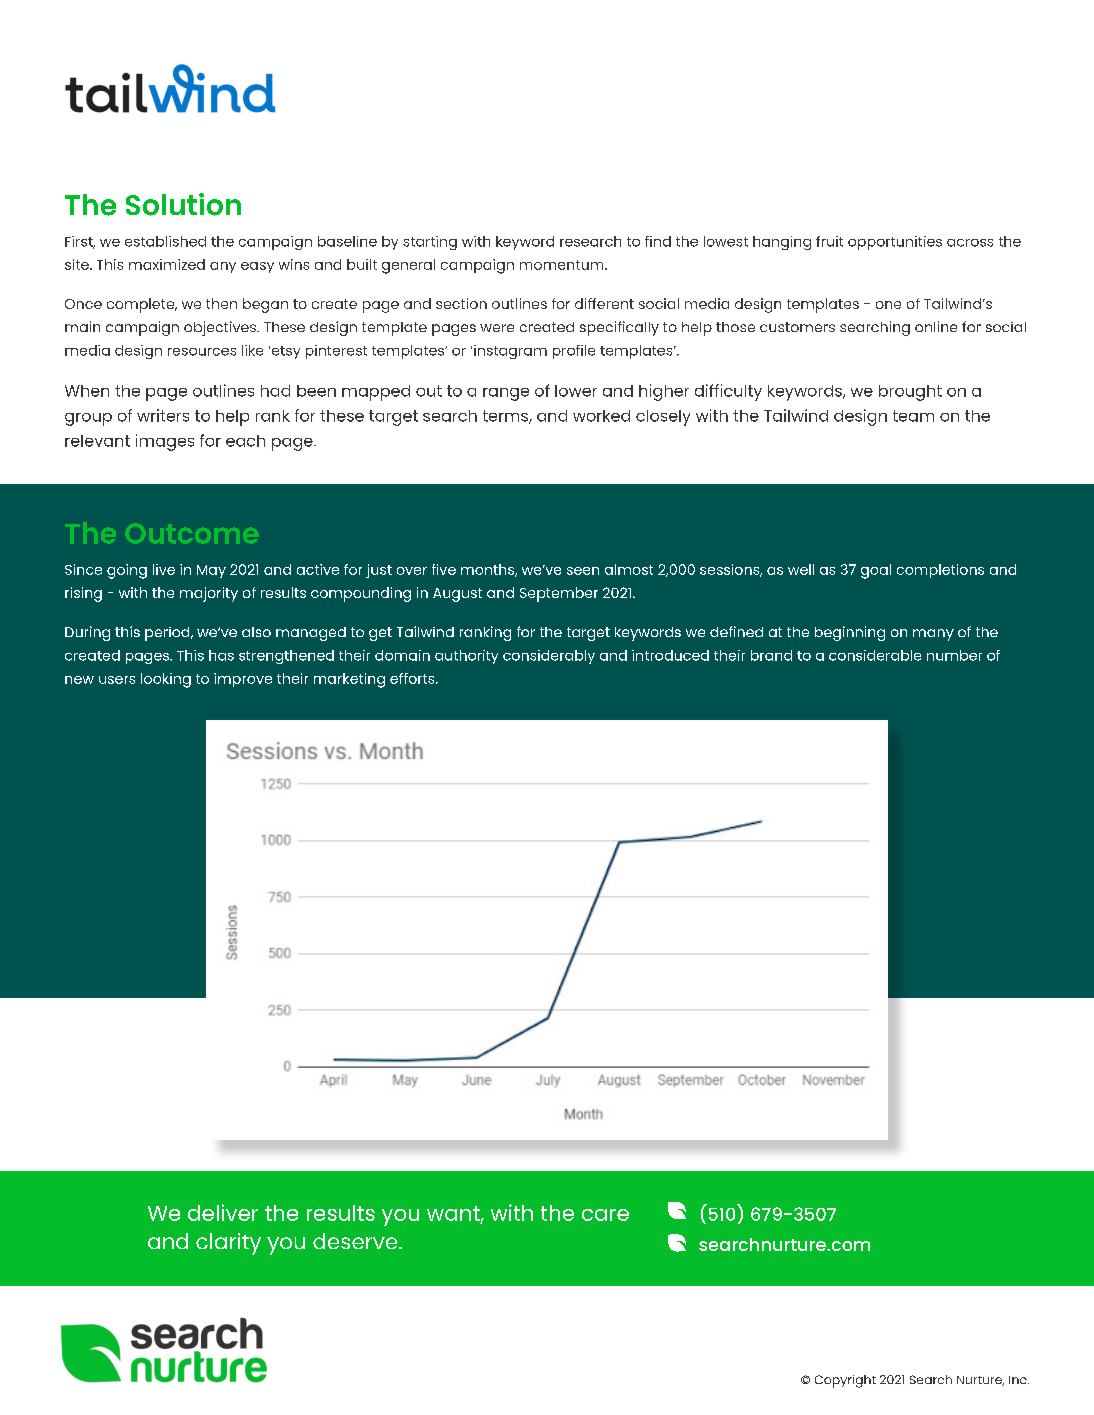  What do you see at coordinates (563, 265) in the document?
I see `momentum` at bounding box center [563, 265].
